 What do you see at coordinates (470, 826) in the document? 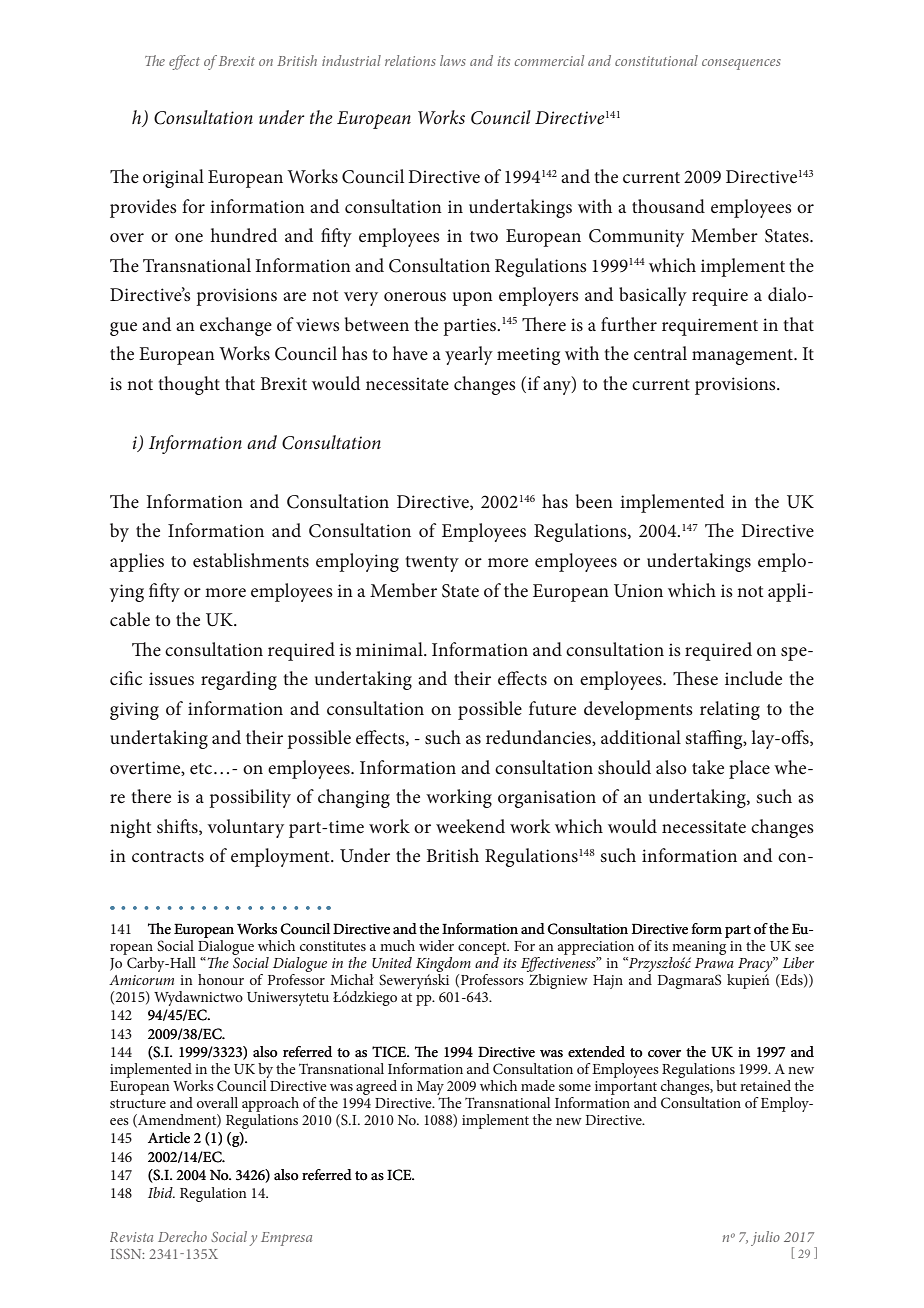
I see `weekend` at bounding box center [470, 826].
